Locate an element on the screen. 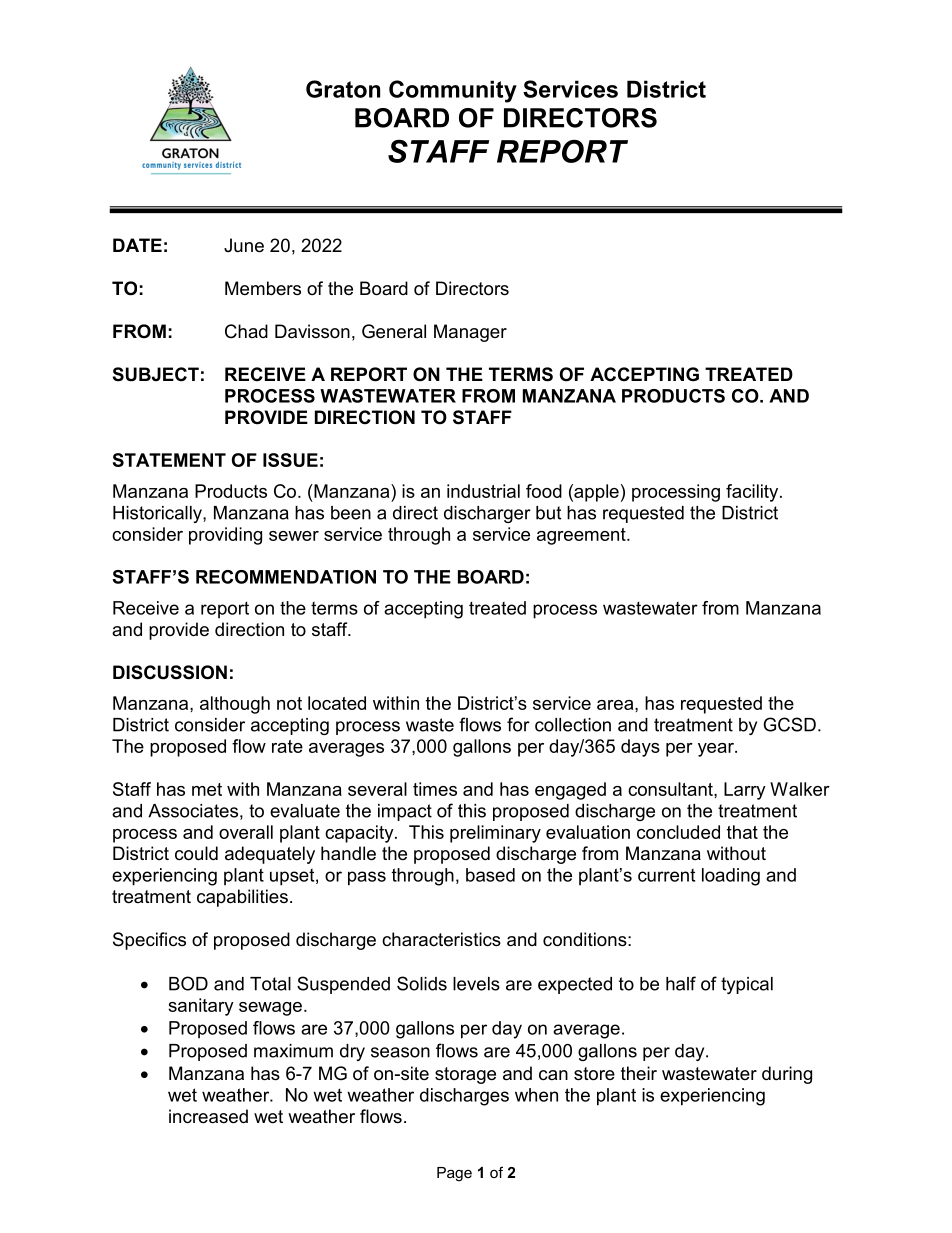  times is located at coordinates (435, 789).
